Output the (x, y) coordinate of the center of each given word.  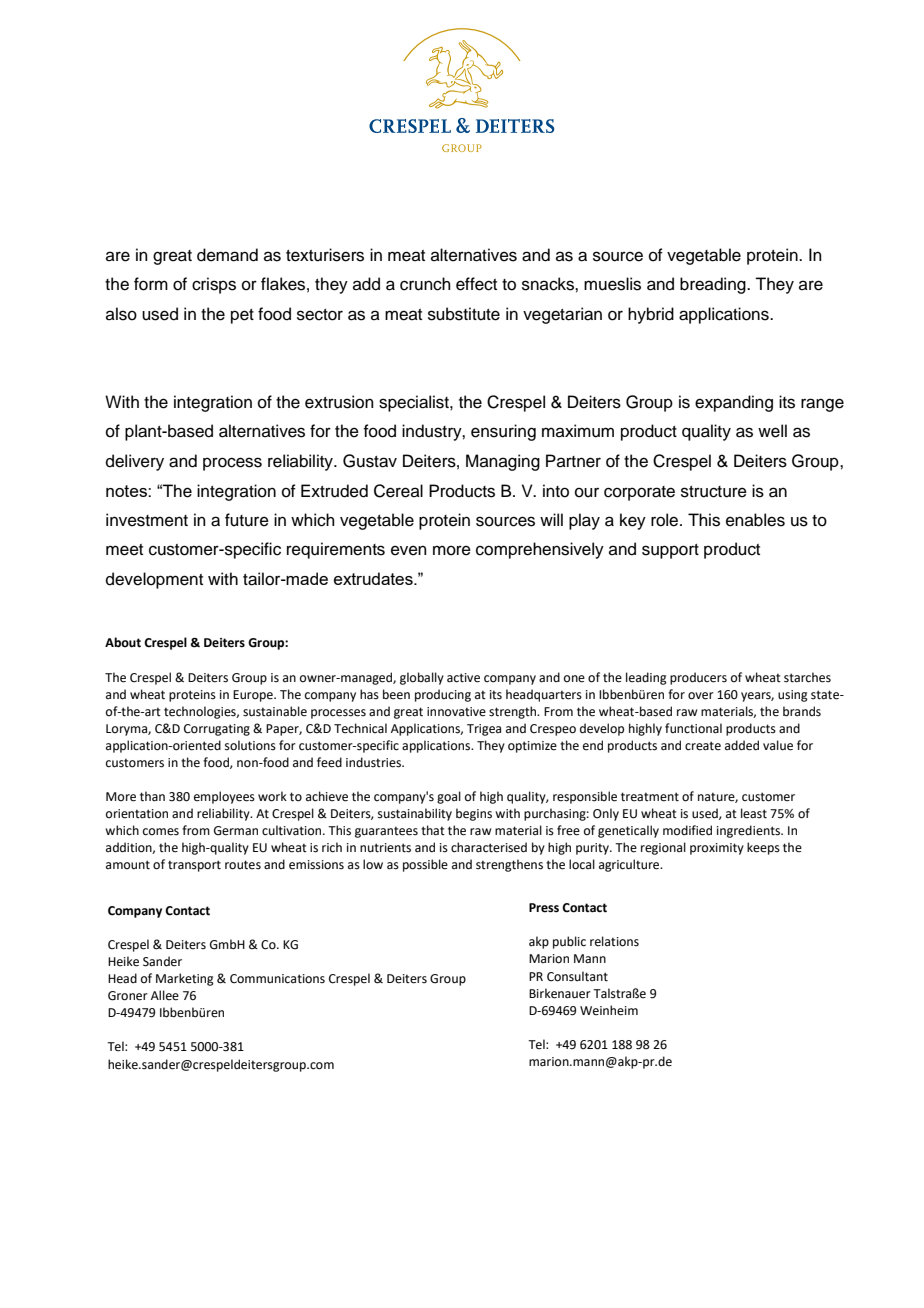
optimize (532, 747)
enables (755, 520)
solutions (250, 745)
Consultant (577, 976)
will (551, 519)
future (247, 520)
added (742, 745)
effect (476, 284)
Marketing (185, 979)
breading (714, 285)
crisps (214, 285)
